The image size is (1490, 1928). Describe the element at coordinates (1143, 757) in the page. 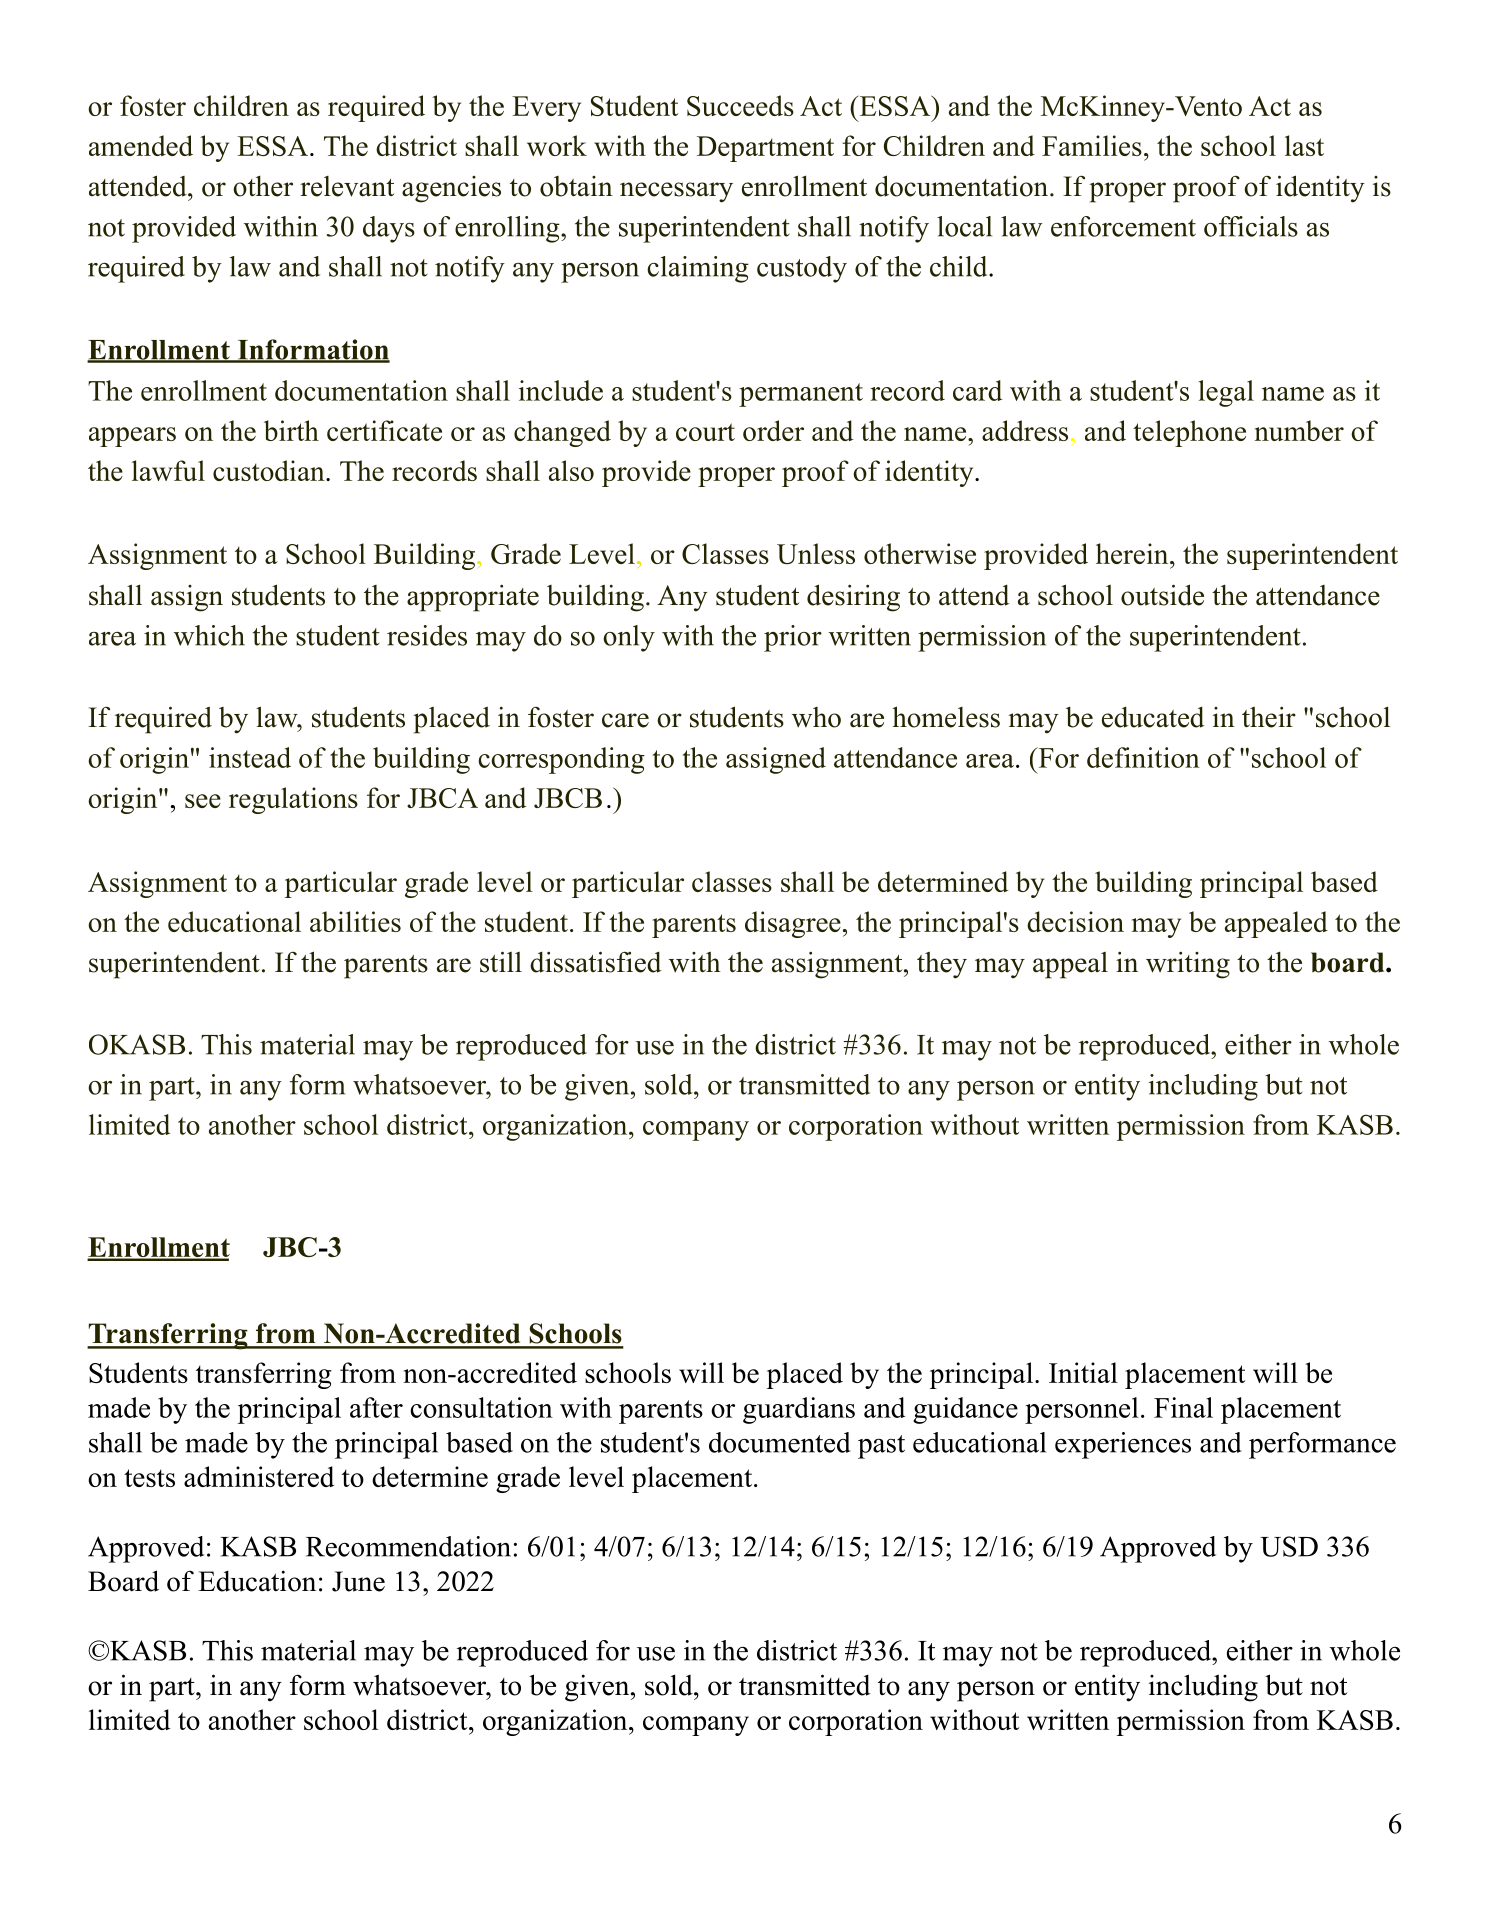

I see `definition` at that location.
